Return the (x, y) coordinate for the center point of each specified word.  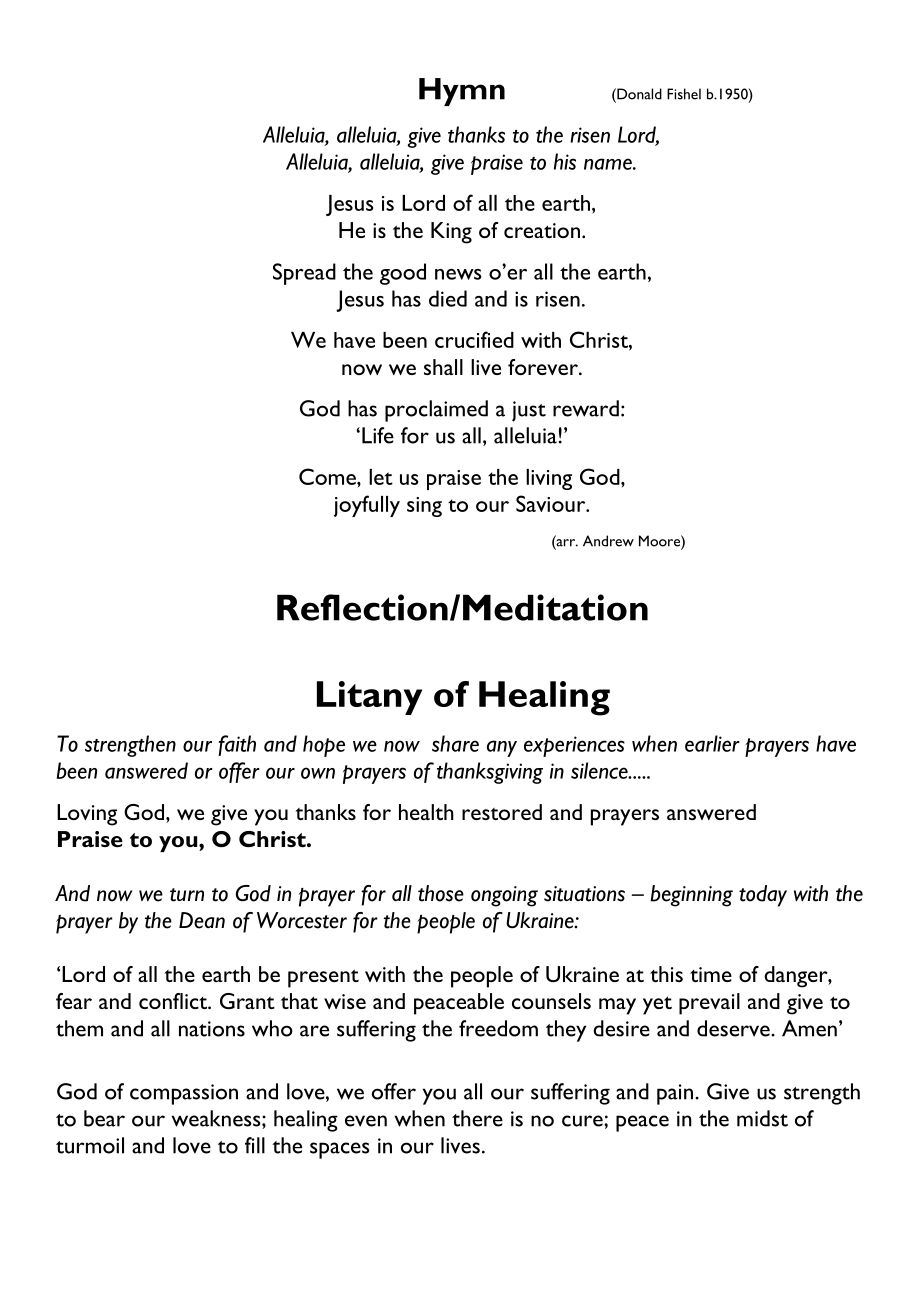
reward (586, 408)
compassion (184, 1094)
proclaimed (436, 411)
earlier (712, 743)
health (426, 812)
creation (542, 230)
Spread (304, 274)
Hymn (462, 92)
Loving (87, 815)
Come (328, 476)
